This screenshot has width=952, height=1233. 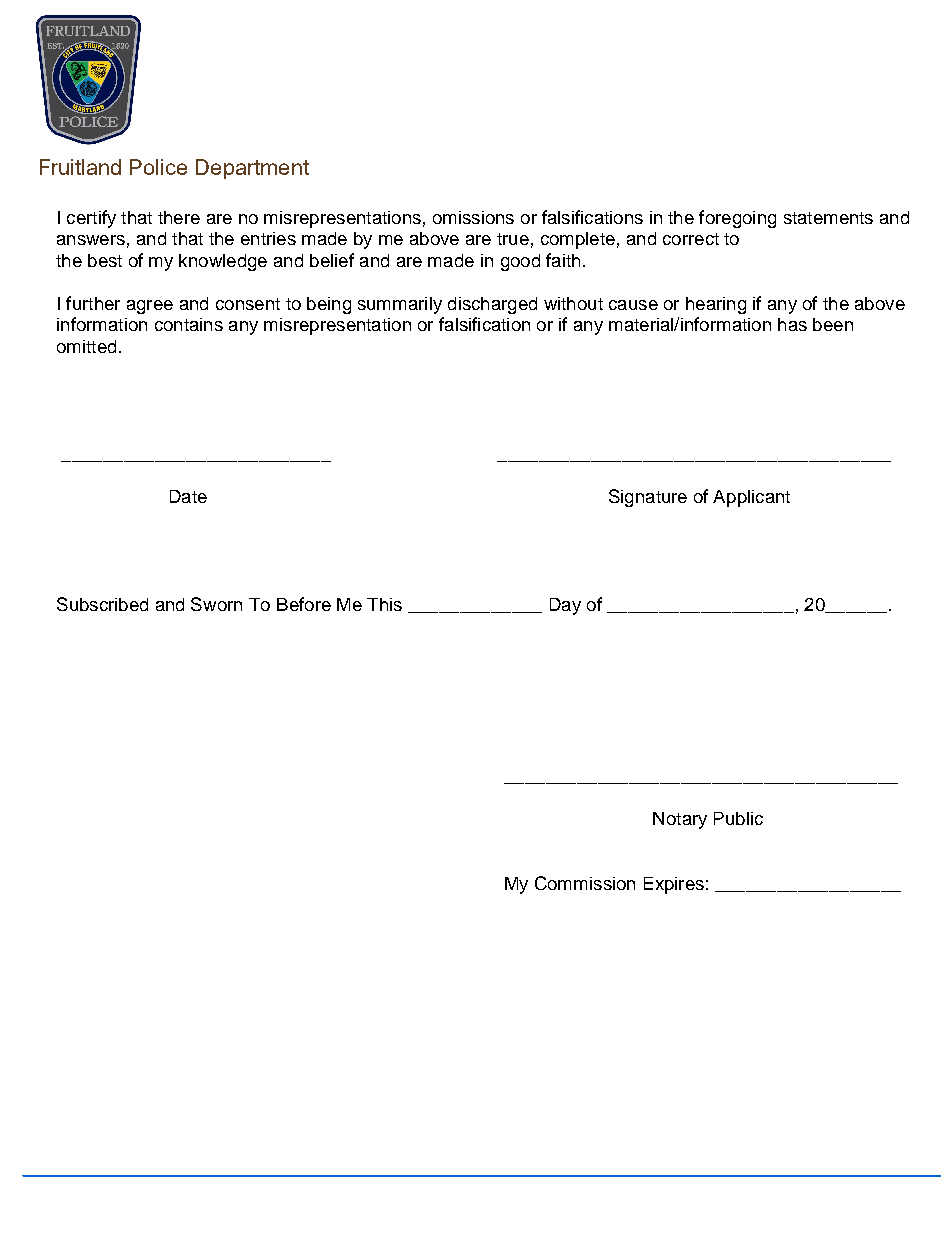 What do you see at coordinates (158, 167) in the screenshot?
I see `Police` at bounding box center [158, 167].
